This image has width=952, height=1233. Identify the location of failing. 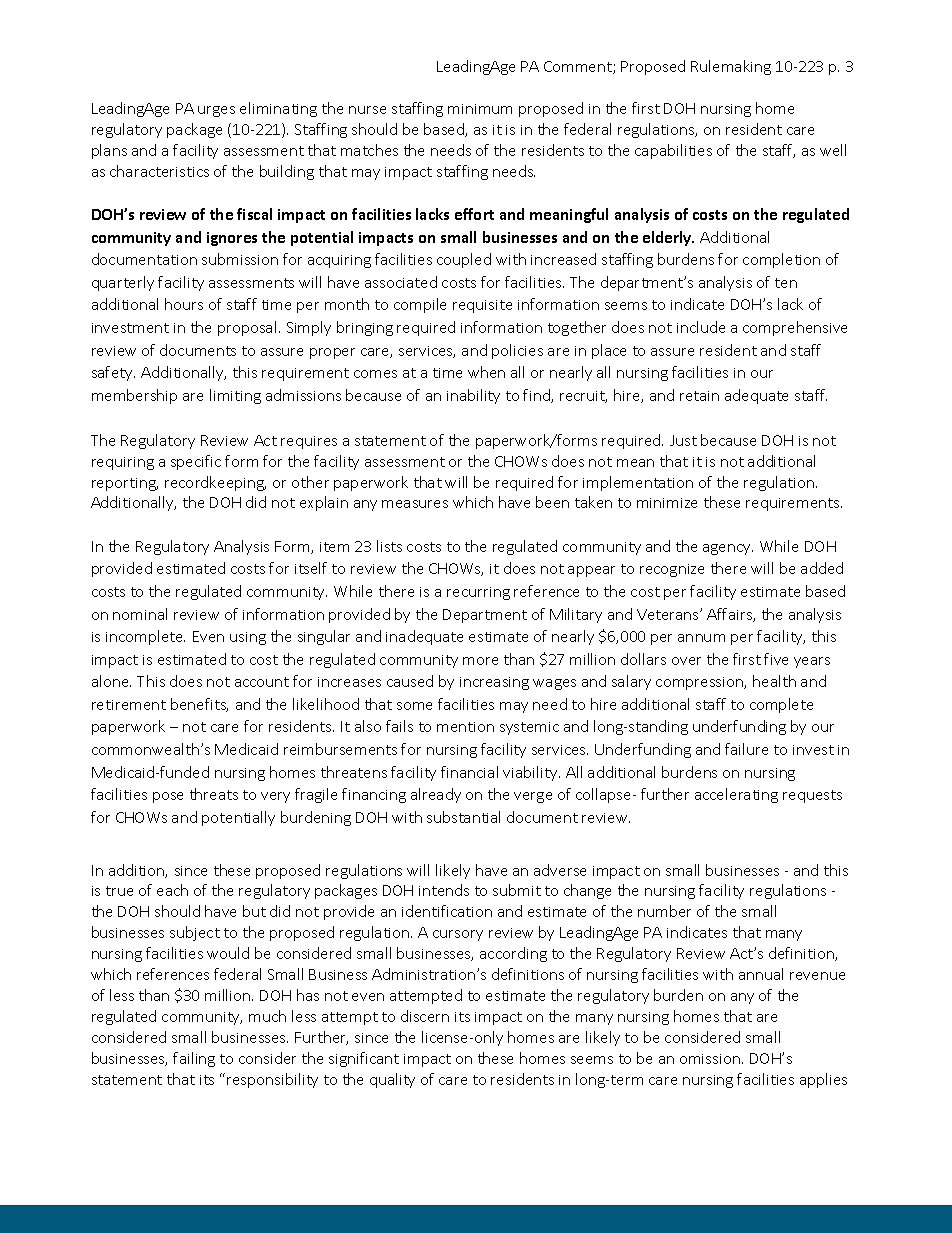
(194, 1059).
